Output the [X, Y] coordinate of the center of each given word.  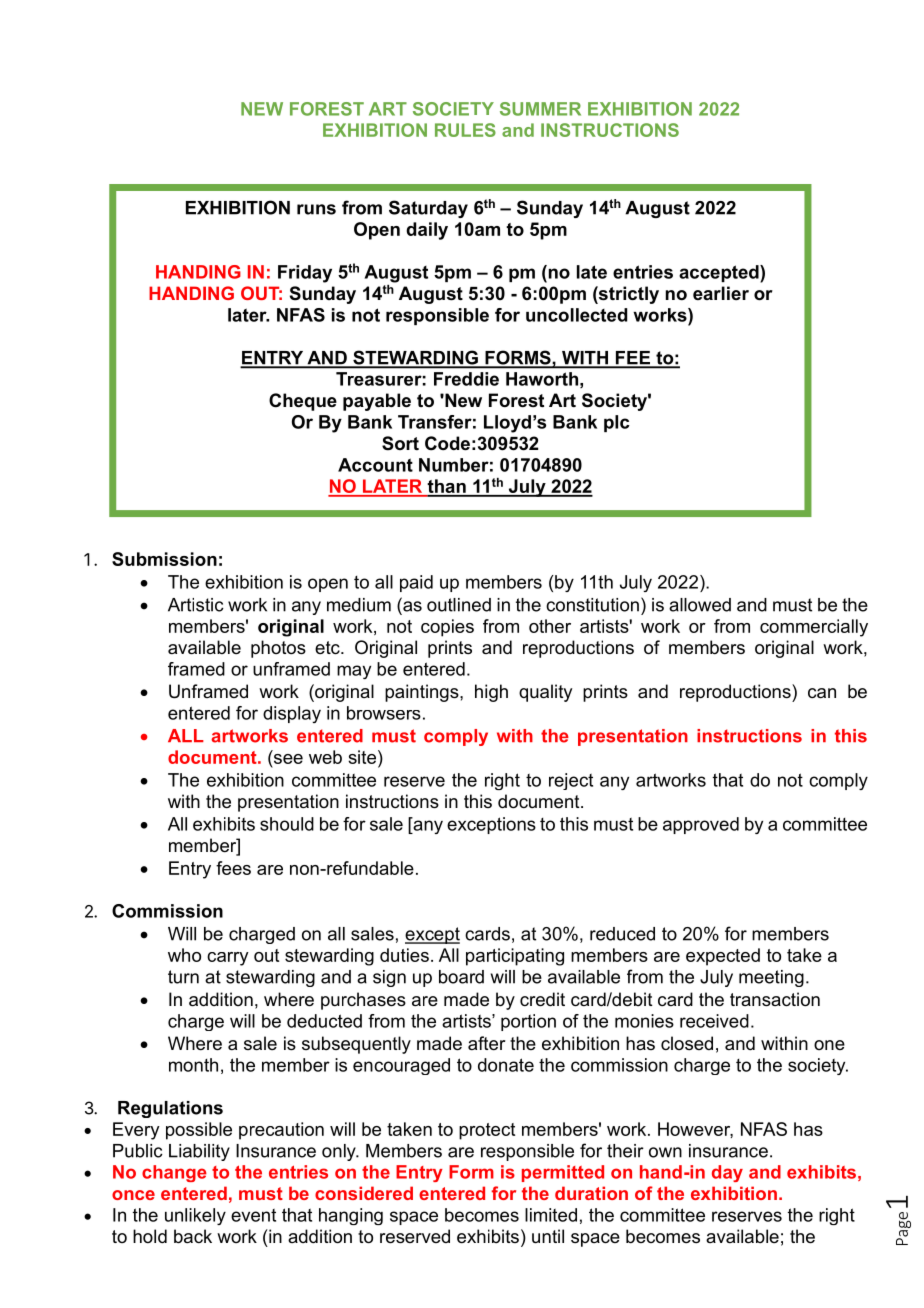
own [665, 1152]
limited [551, 1215]
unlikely [195, 1216]
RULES [465, 130]
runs [316, 209]
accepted [720, 274]
